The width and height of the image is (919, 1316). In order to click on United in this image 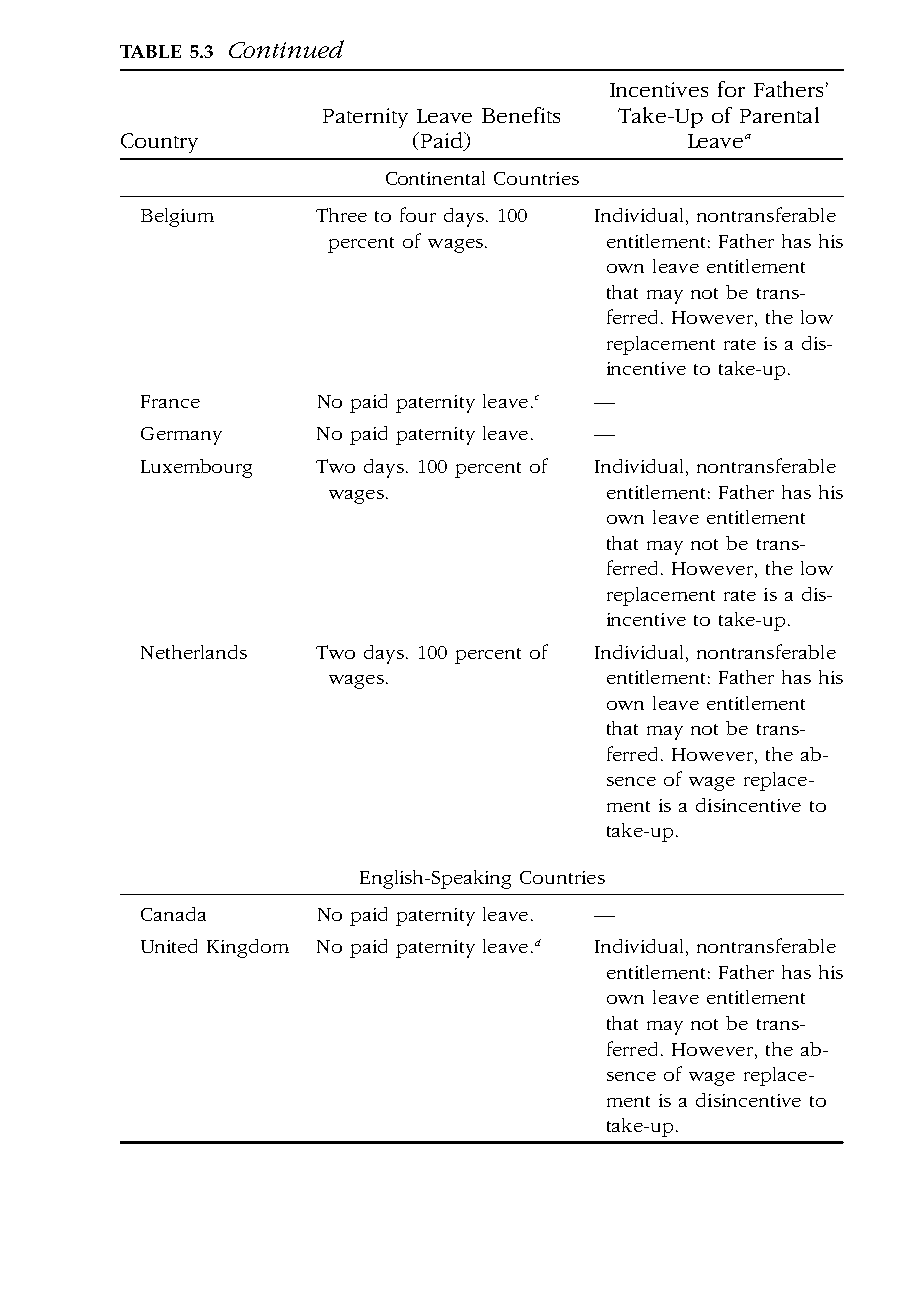, I will do `click(169, 946)`.
